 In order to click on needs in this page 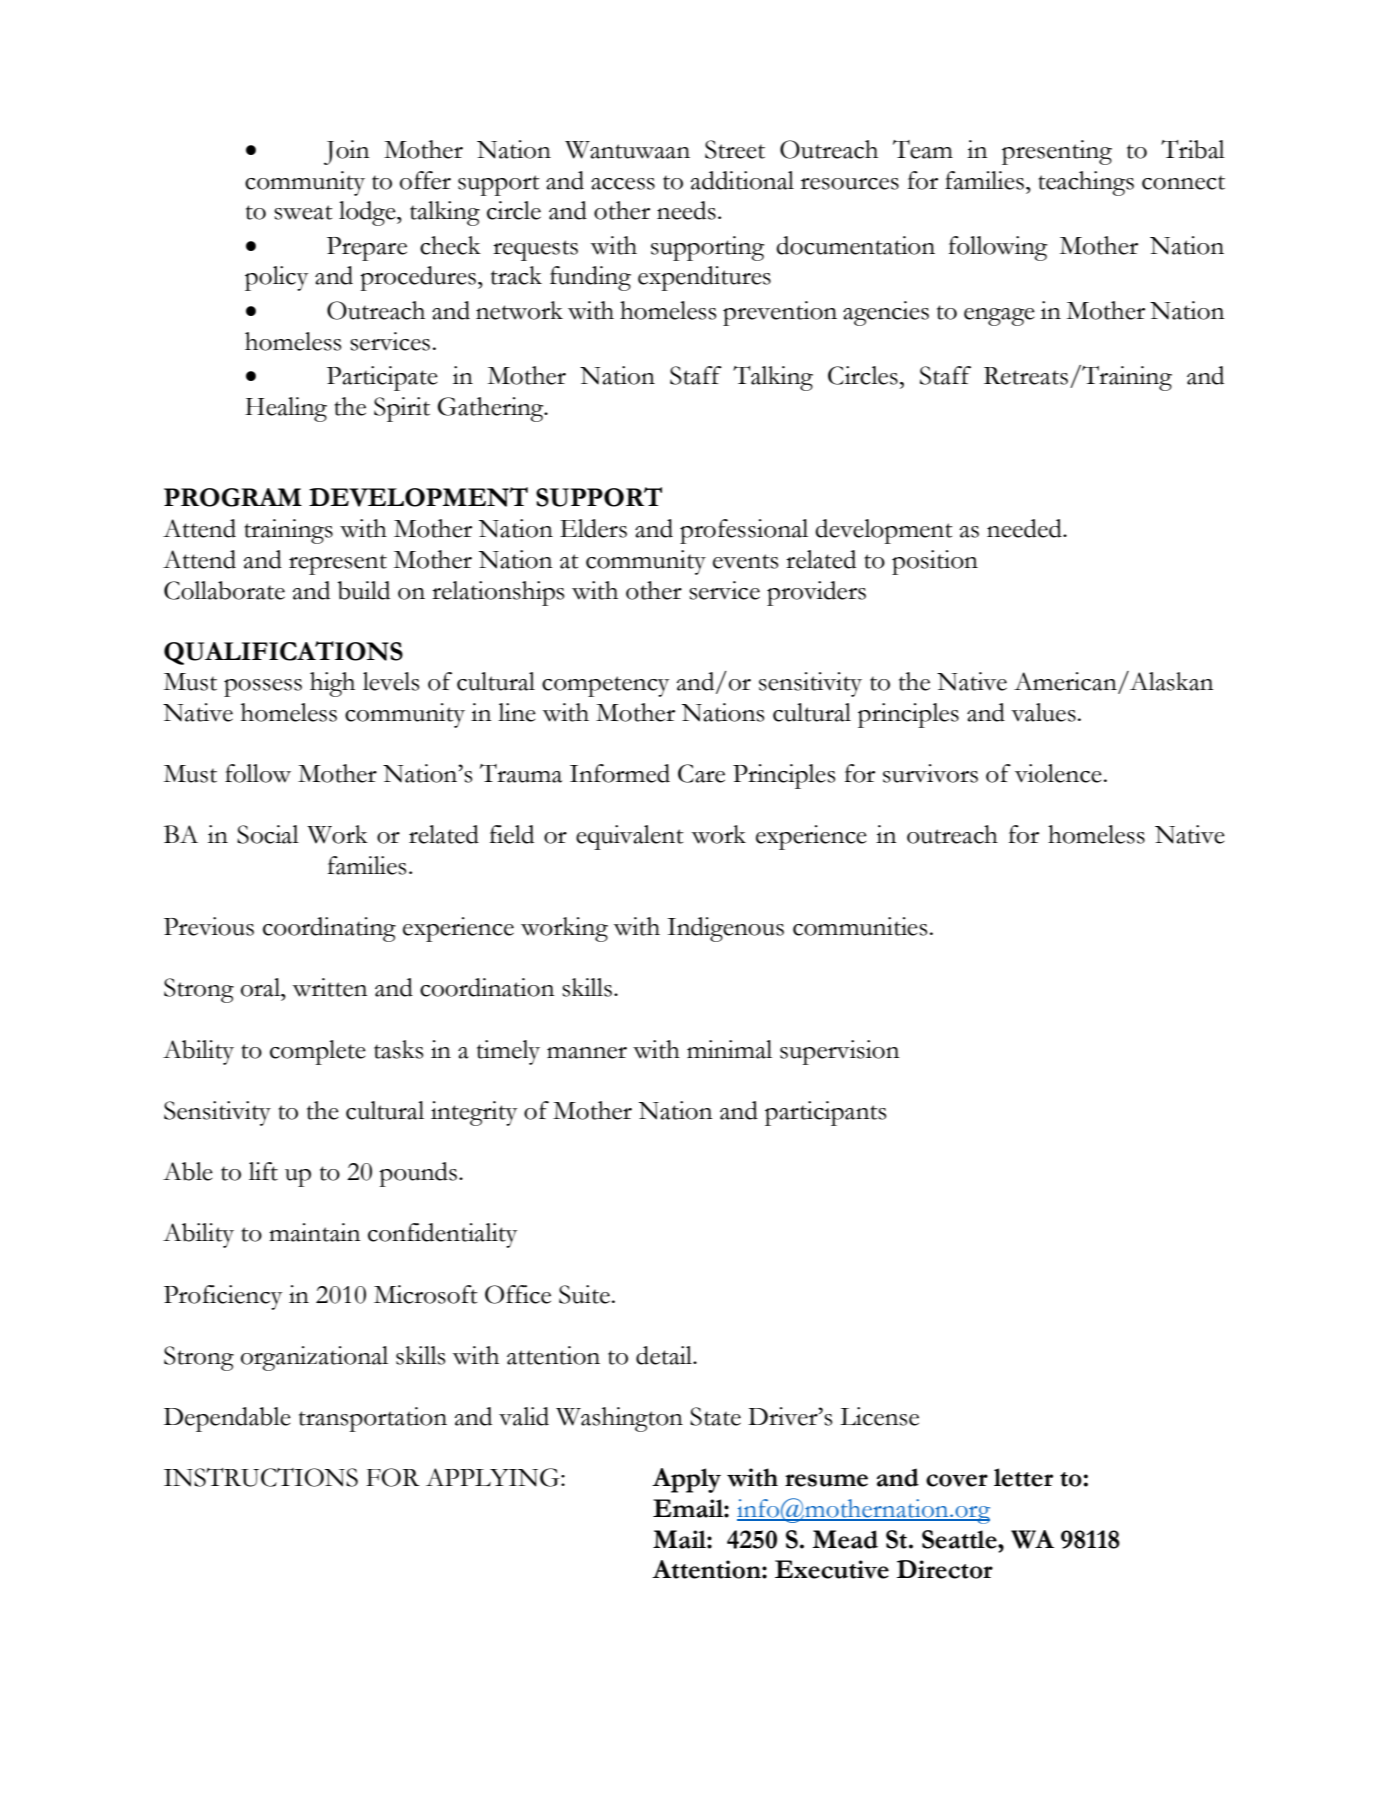, I will do `click(686, 210)`.
